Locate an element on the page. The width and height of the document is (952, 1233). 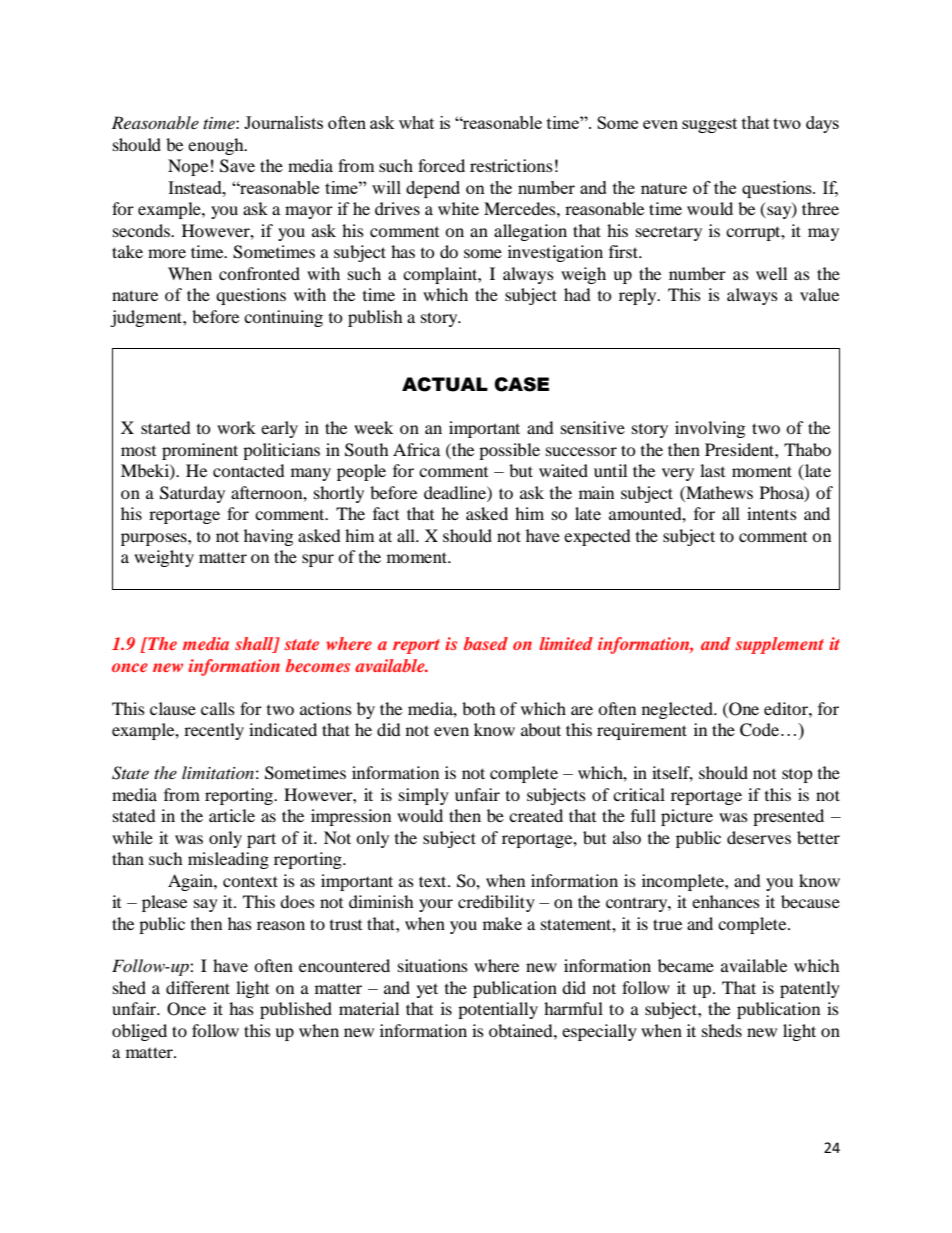
purposes is located at coordinates (155, 539).
